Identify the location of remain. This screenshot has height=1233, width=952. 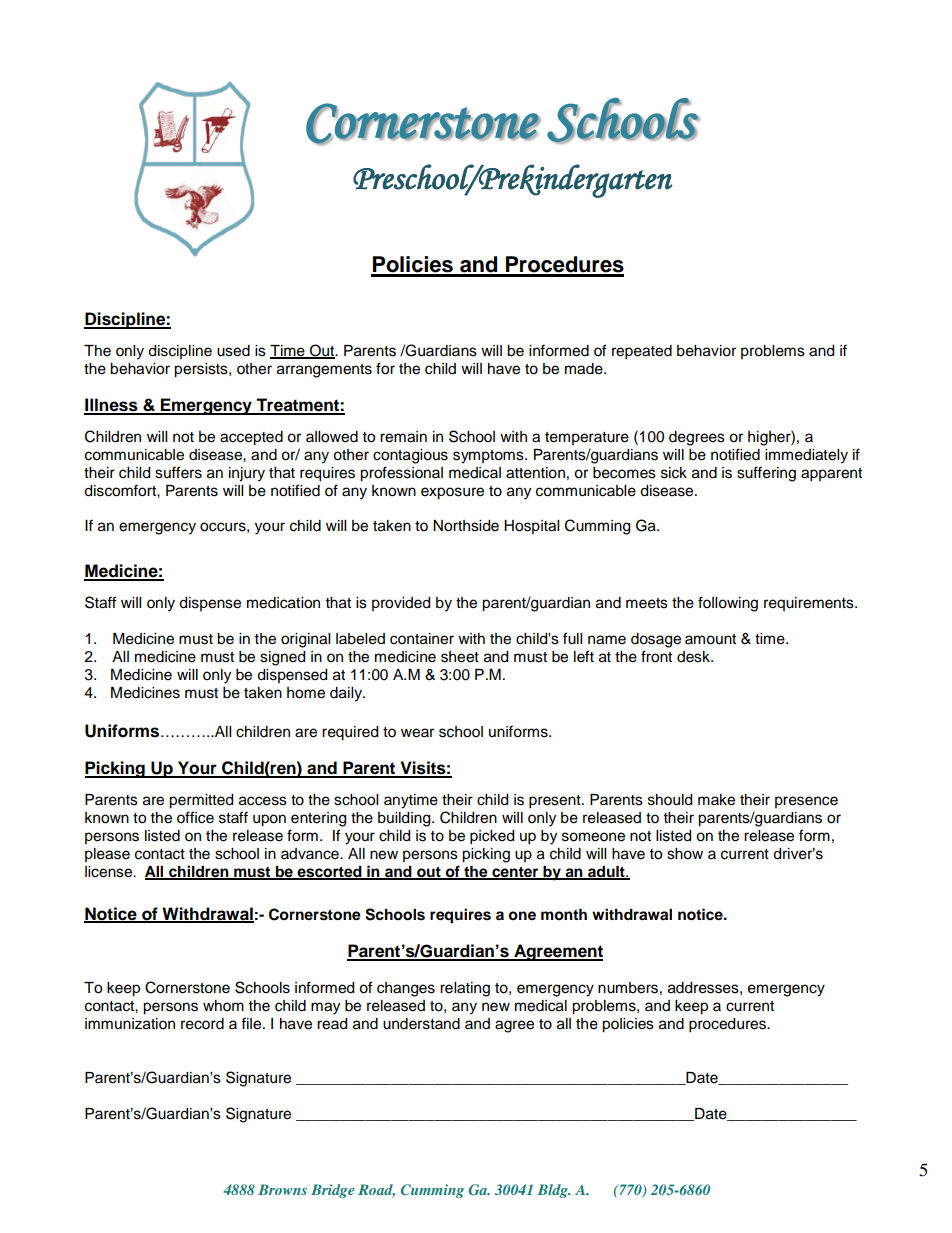
(403, 437).
